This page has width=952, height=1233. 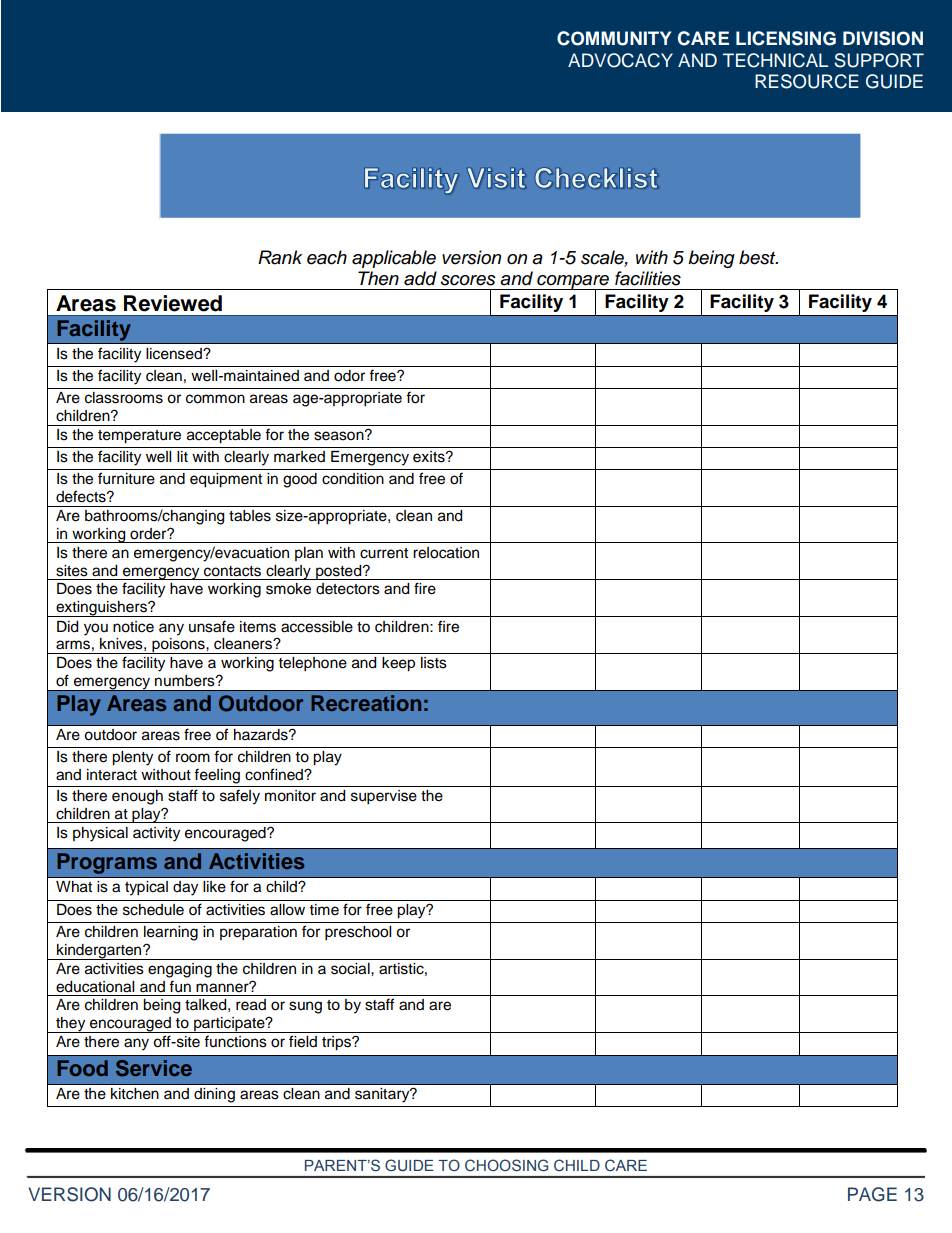 What do you see at coordinates (384, 797) in the page?
I see `supervise` at bounding box center [384, 797].
